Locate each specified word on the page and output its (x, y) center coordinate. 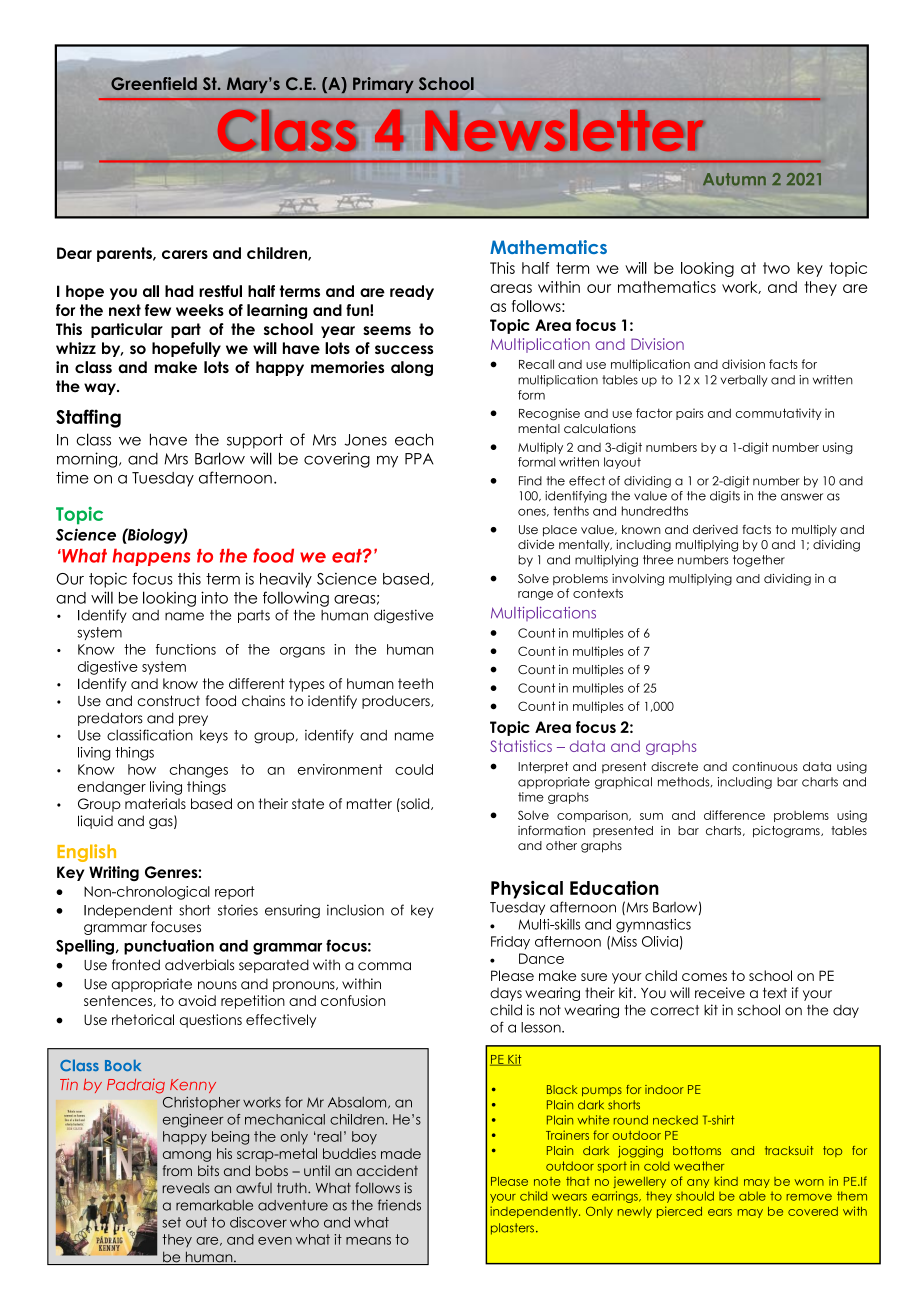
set (171, 1222)
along (412, 369)
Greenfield (154, 83)
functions (186, 649)
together (759, 561)
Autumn (734, 179)
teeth (415, 683)
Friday (510, 943)
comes (704, 977)
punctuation (169, 947)
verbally (744, 381)
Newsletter (565, 130)
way (101, 389)
